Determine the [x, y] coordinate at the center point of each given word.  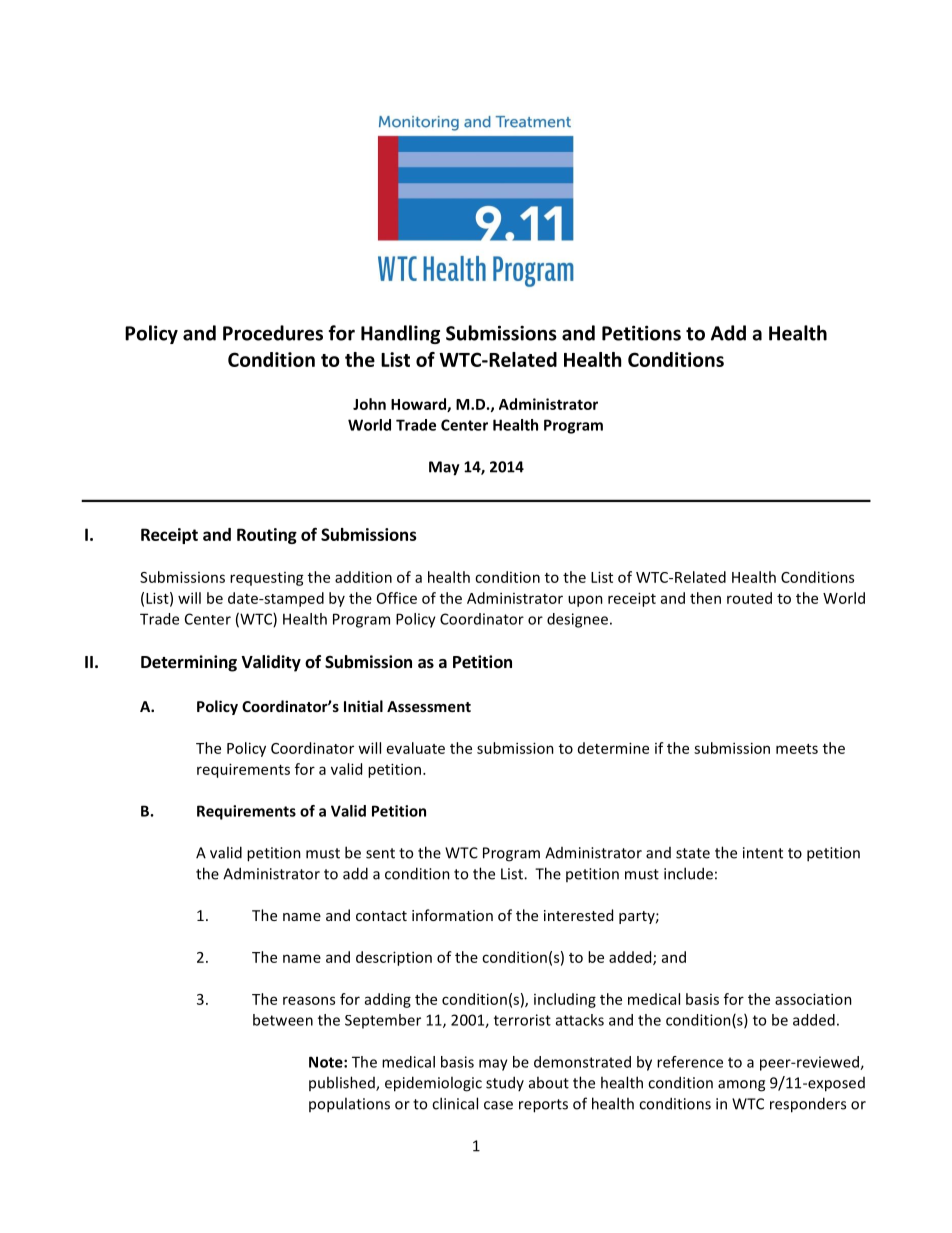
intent [763, 853]
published [343, 1083]
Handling [400, 334]
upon [585, 601]
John [369, 404]
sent [380, 853]
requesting [267, 579]
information [452, 915]
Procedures [273, 333]
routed [749, 598]
